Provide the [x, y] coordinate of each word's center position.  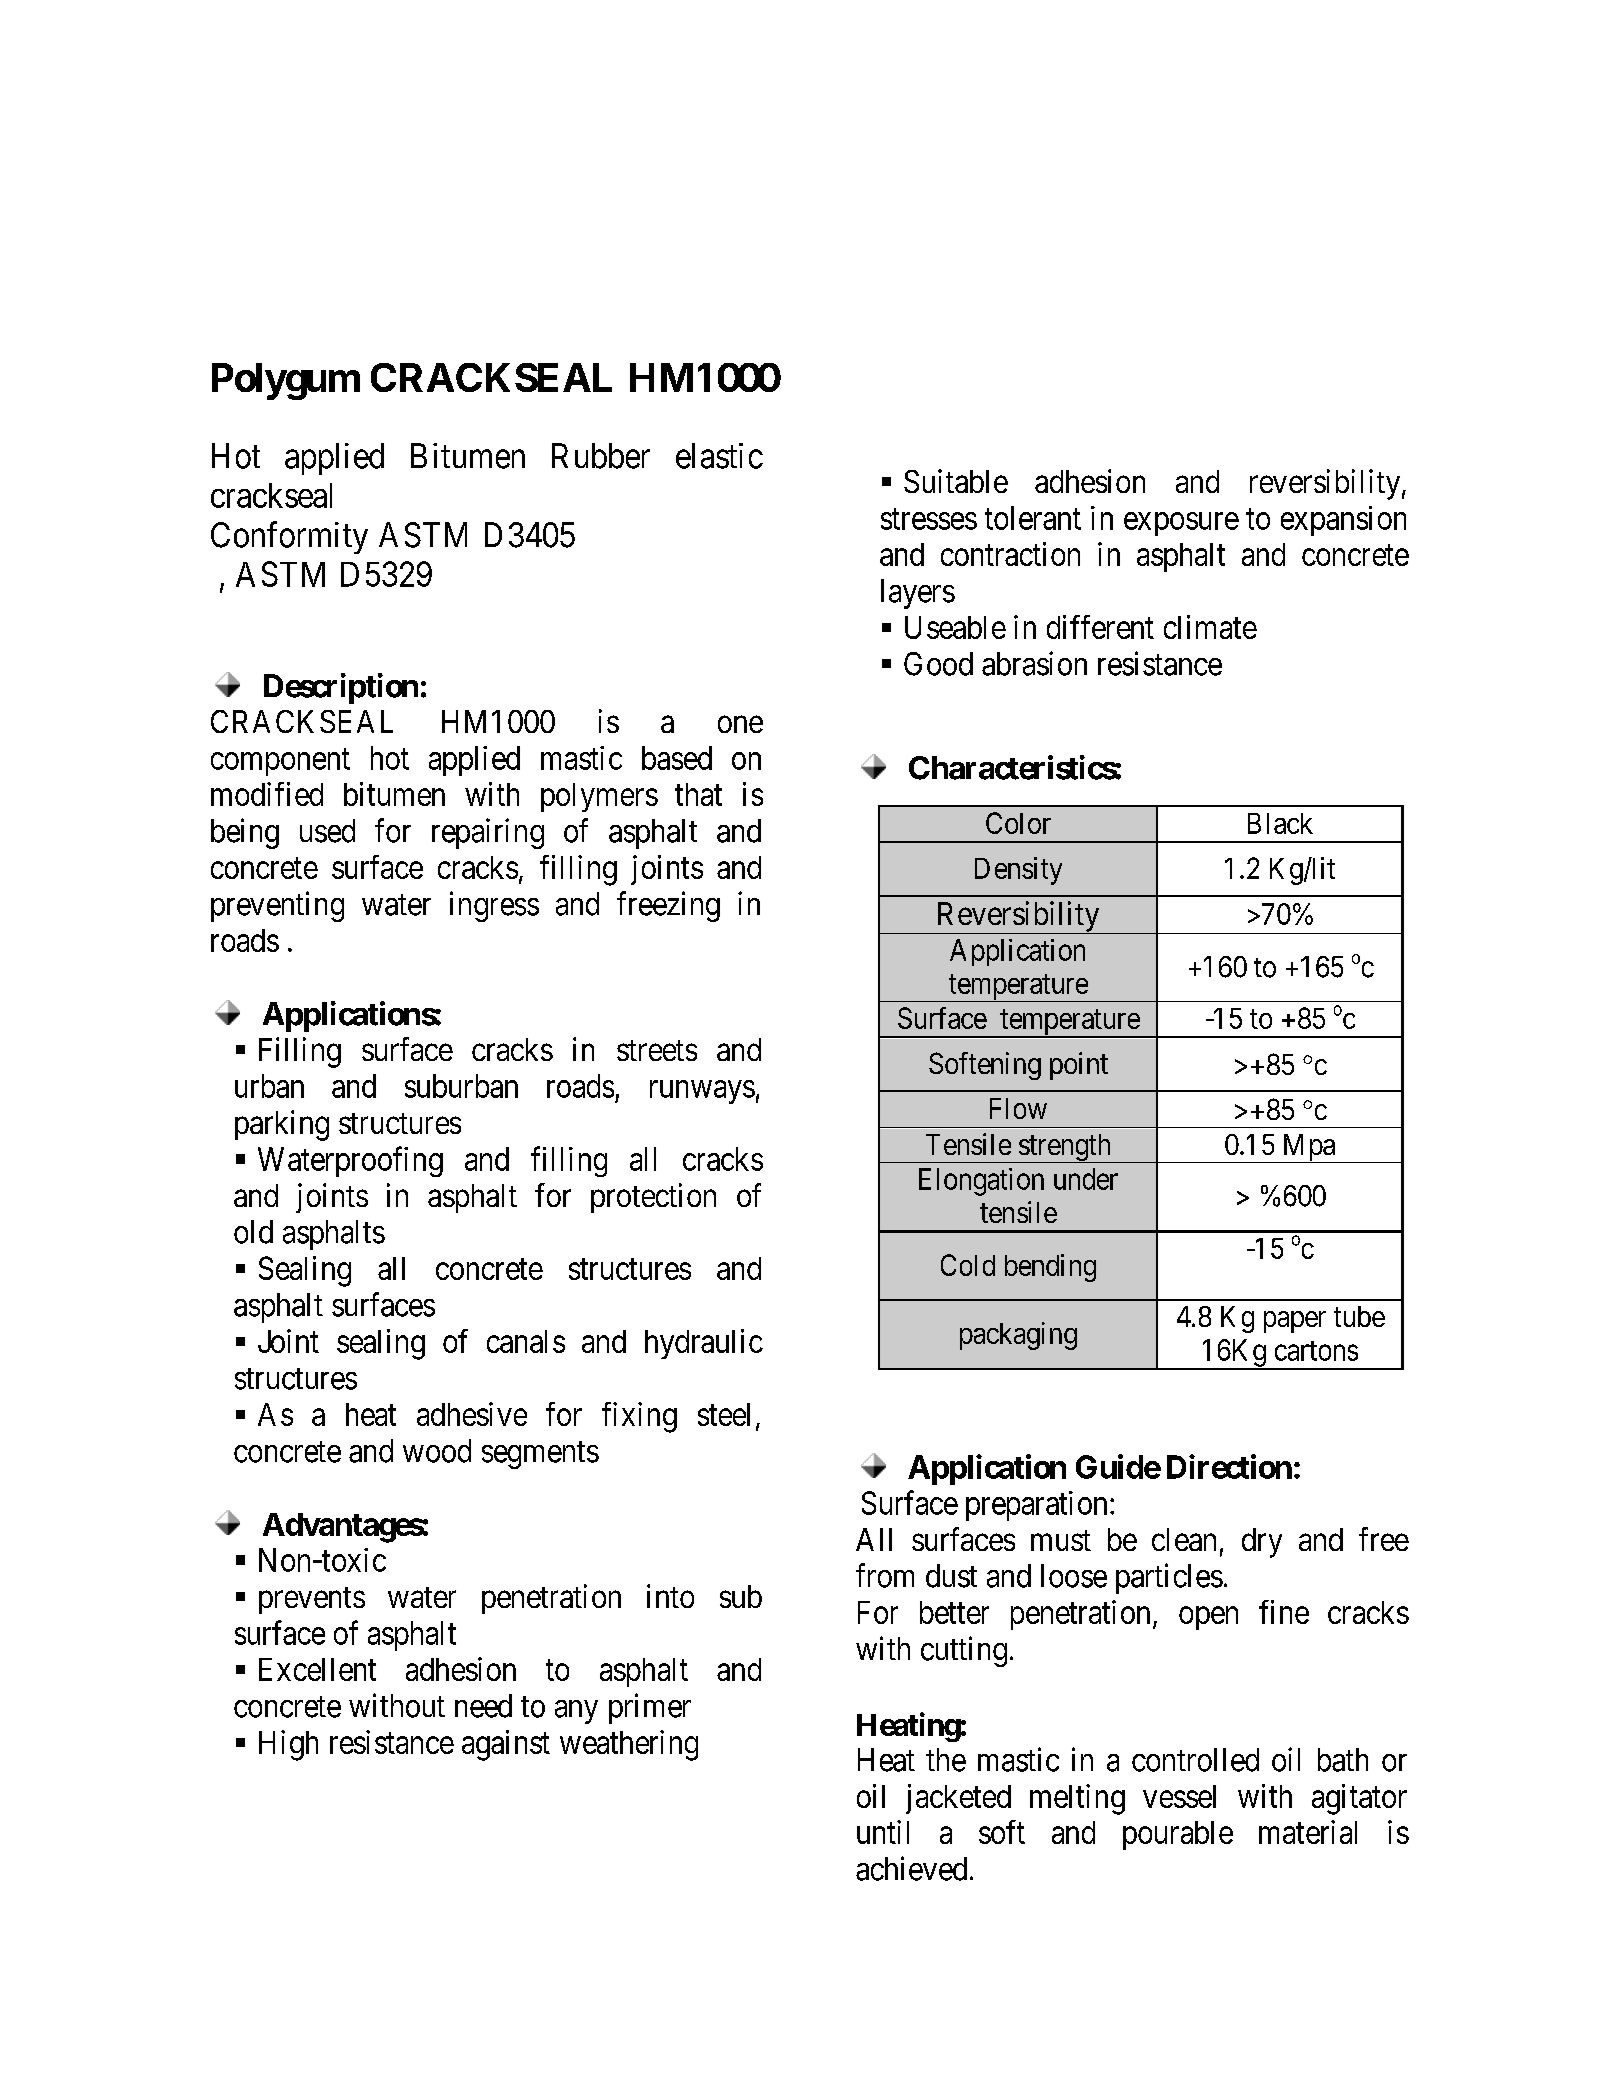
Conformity [289, 537]
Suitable [956, 481]
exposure [1181, 524]
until [883, 1832]
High [288, 1745]
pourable [1178, 1835]
